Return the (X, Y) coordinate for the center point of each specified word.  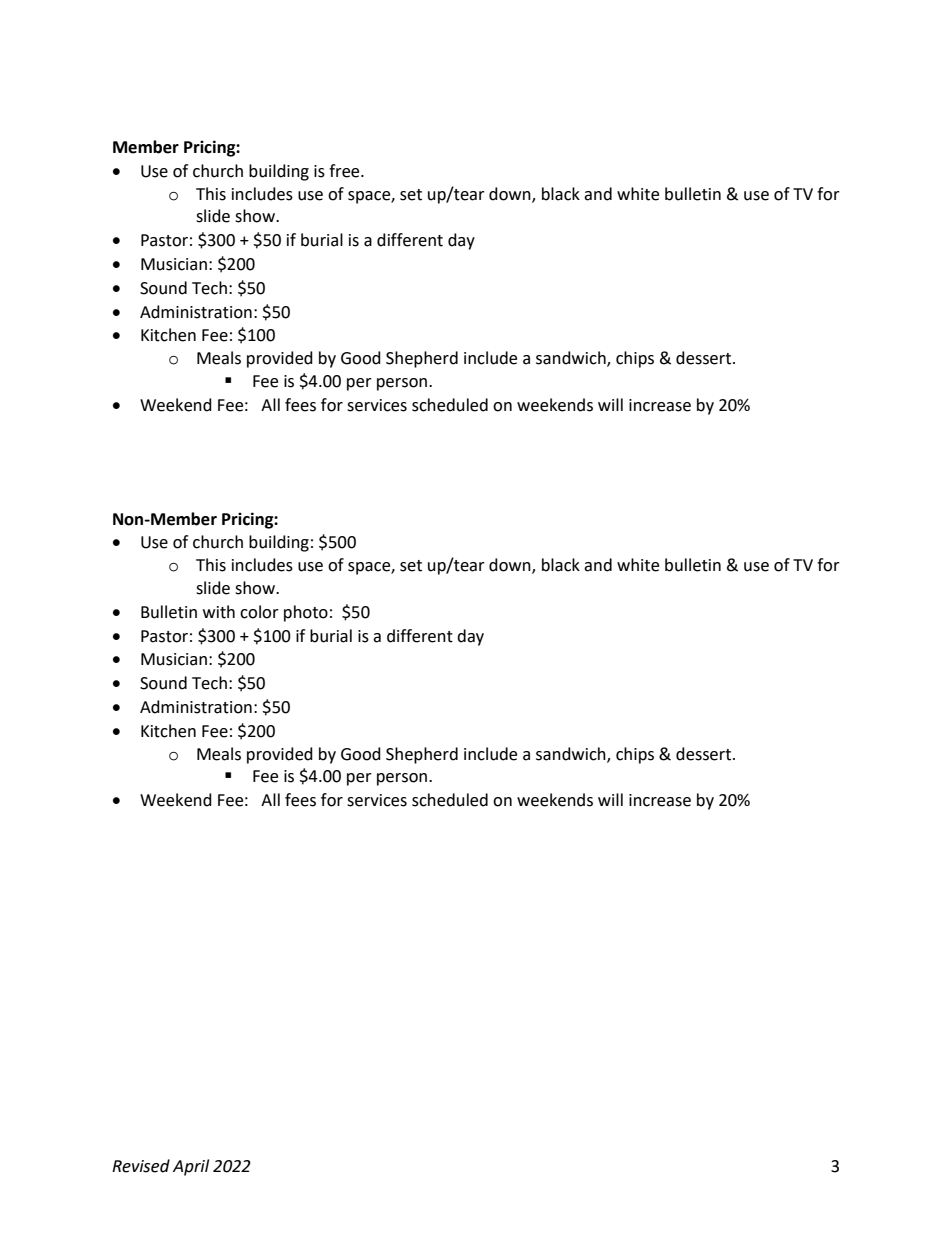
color (259, 612)
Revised (141, 1166)
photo (306, 613)
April (191, 1167)
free (345, 171)
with (219, 612)
